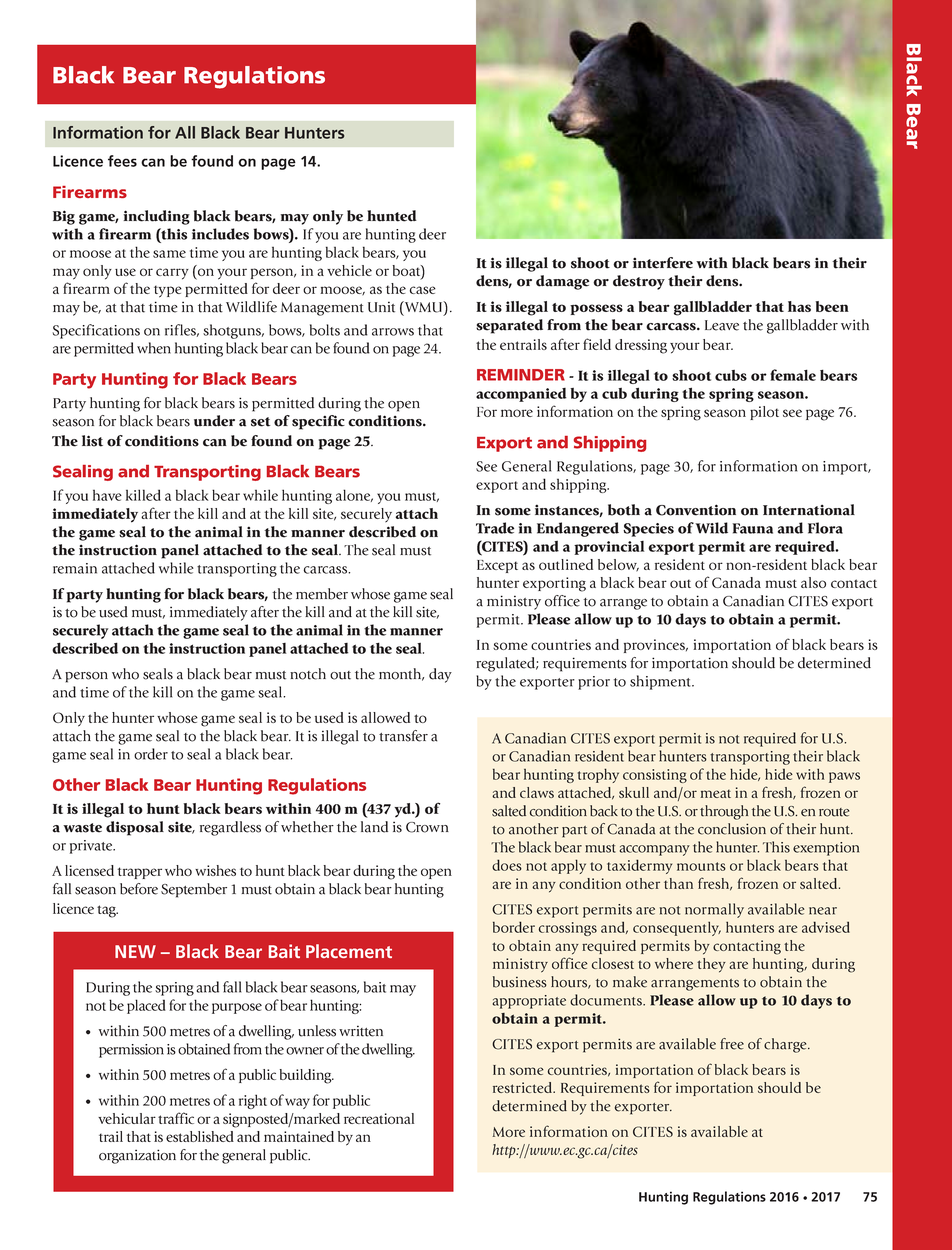 The image size is (952, 1250). Describe the element at coordinates (156, 217) in the document. I see `including` at that location.
